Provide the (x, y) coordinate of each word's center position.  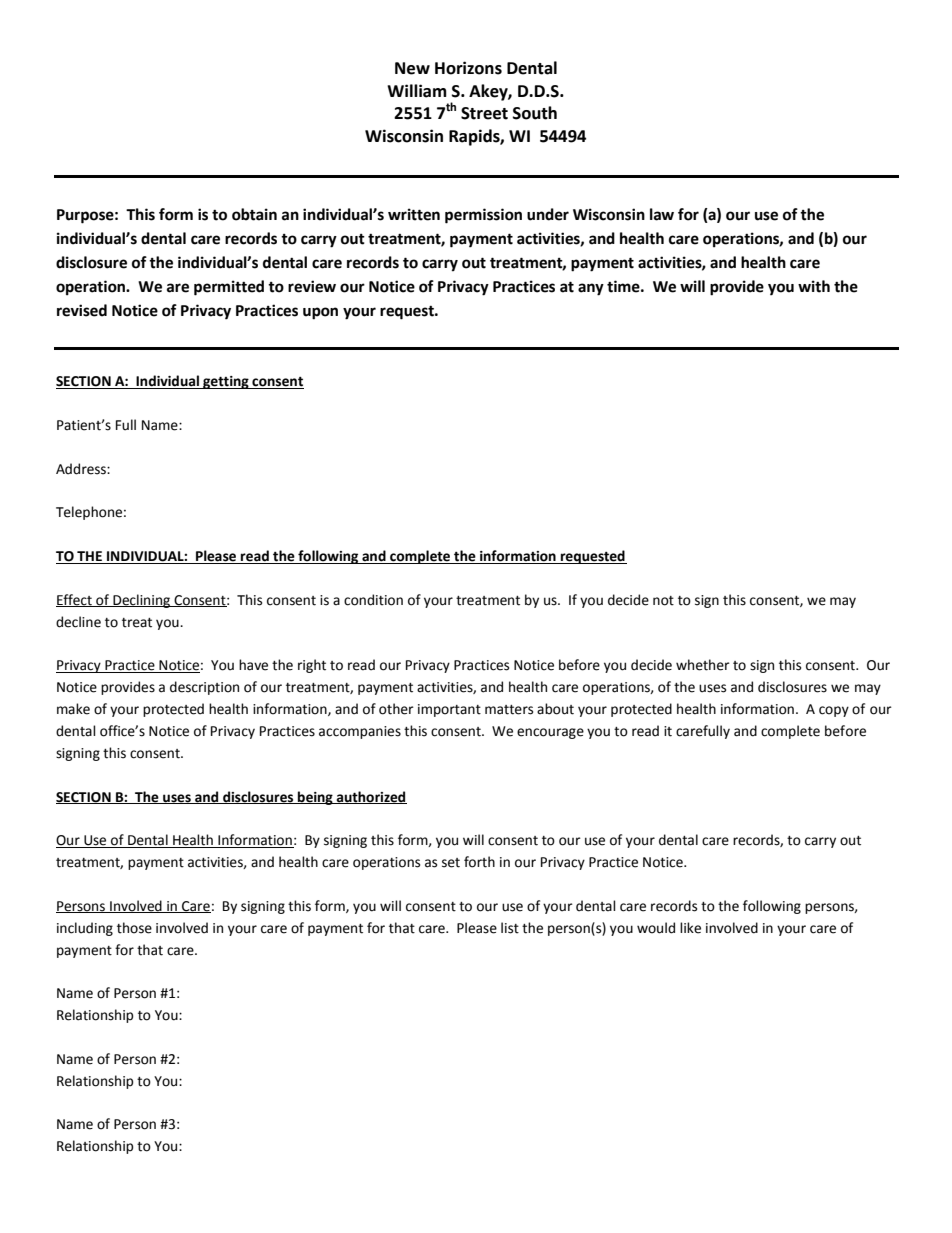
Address (82, 469)
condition (373, 600)
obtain (254, 214)
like (690, 928)
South (535, 113)
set (451, 863)
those (134, 928)
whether (703, 665)
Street (484, 113)
